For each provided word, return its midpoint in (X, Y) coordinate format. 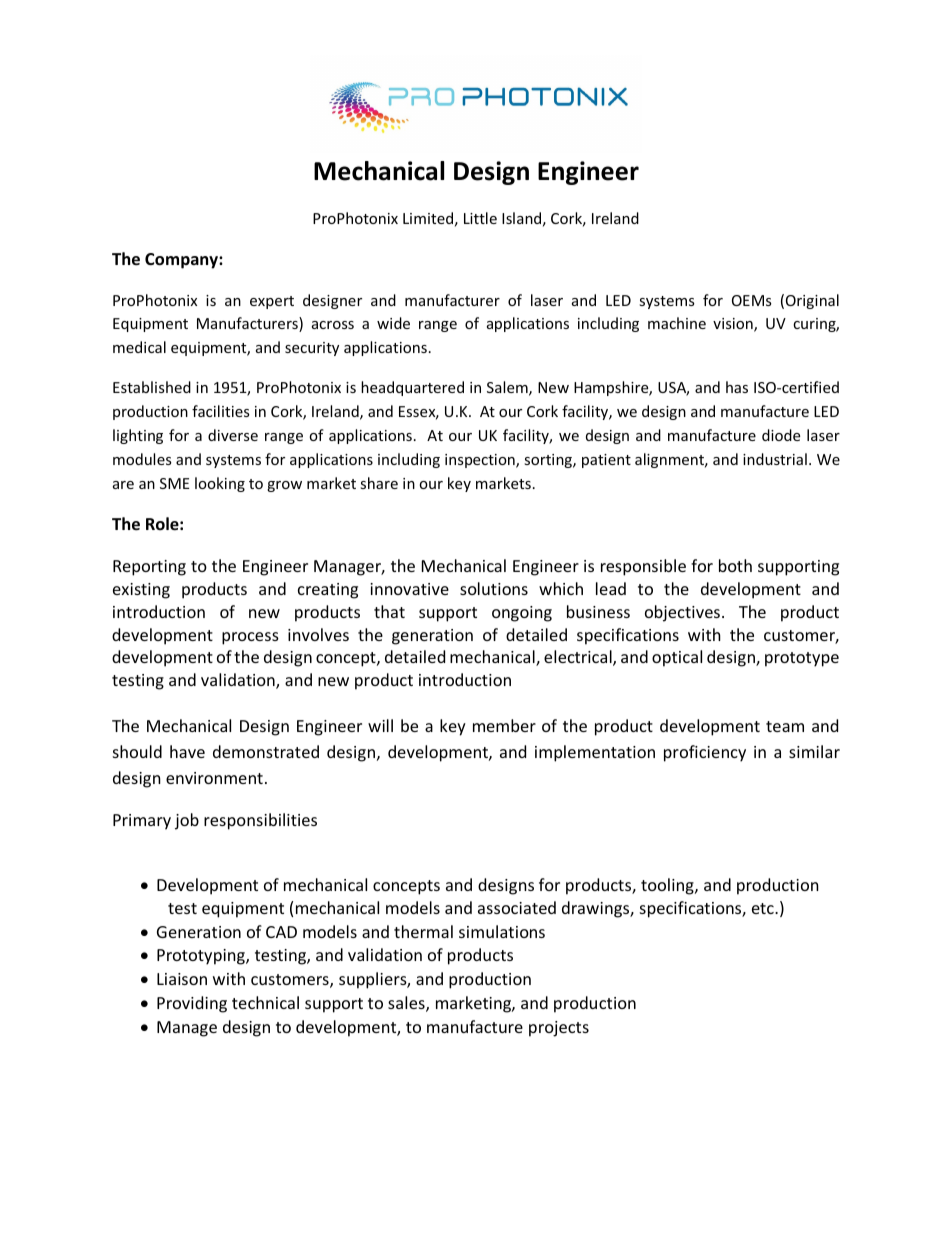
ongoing (522, 614)
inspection (481, 461)
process (250, 638)
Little (480, 218)
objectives (682, 613)
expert (272, 302)
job (187, 821)
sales (407, 1004)
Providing (192, 1004)
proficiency (705, 753)
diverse (233, 435)
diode (781, 435)
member (504, 725)
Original (812, 301)
